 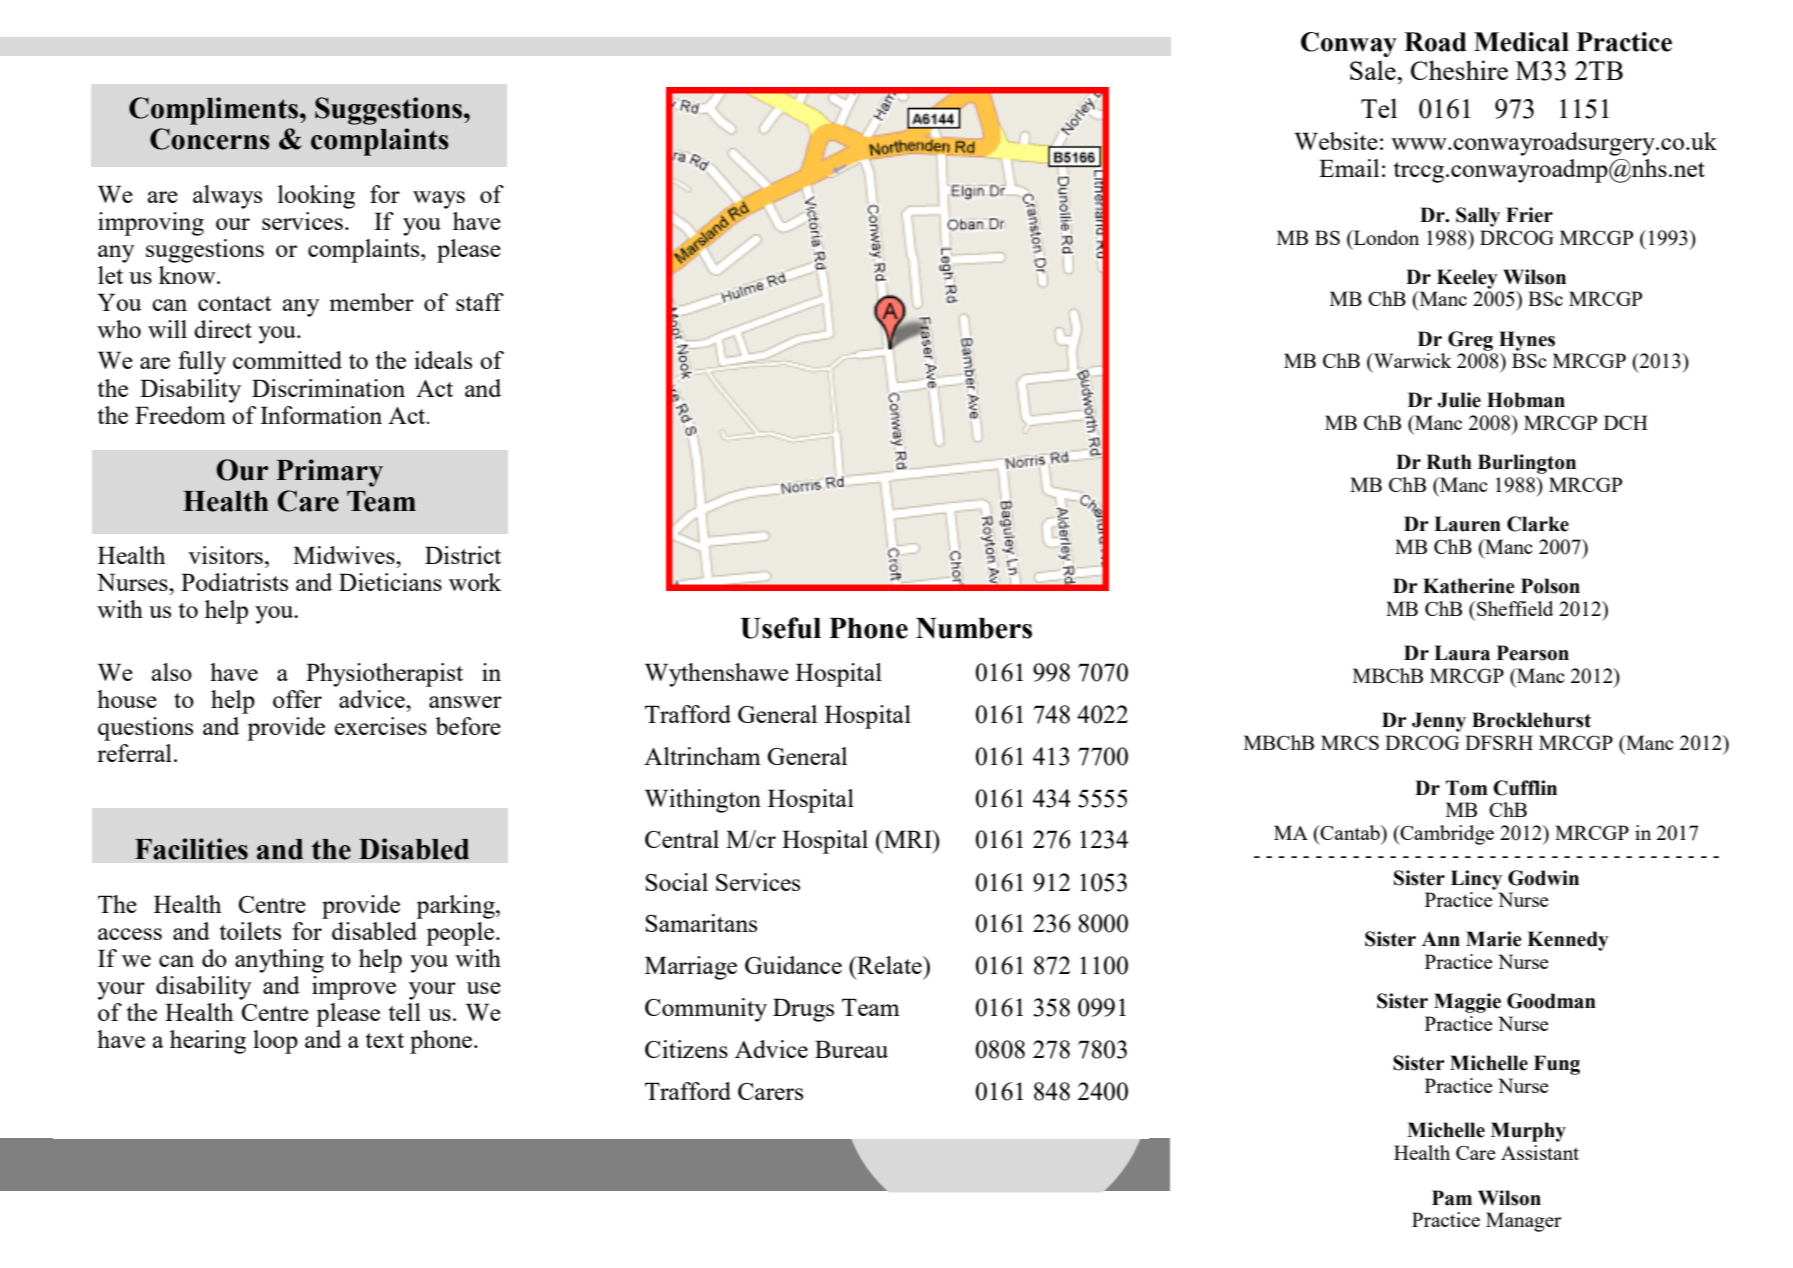 What do you see at coordinates (287, 360) in the image?
I see `committed` at bounding box center [287, 360].
